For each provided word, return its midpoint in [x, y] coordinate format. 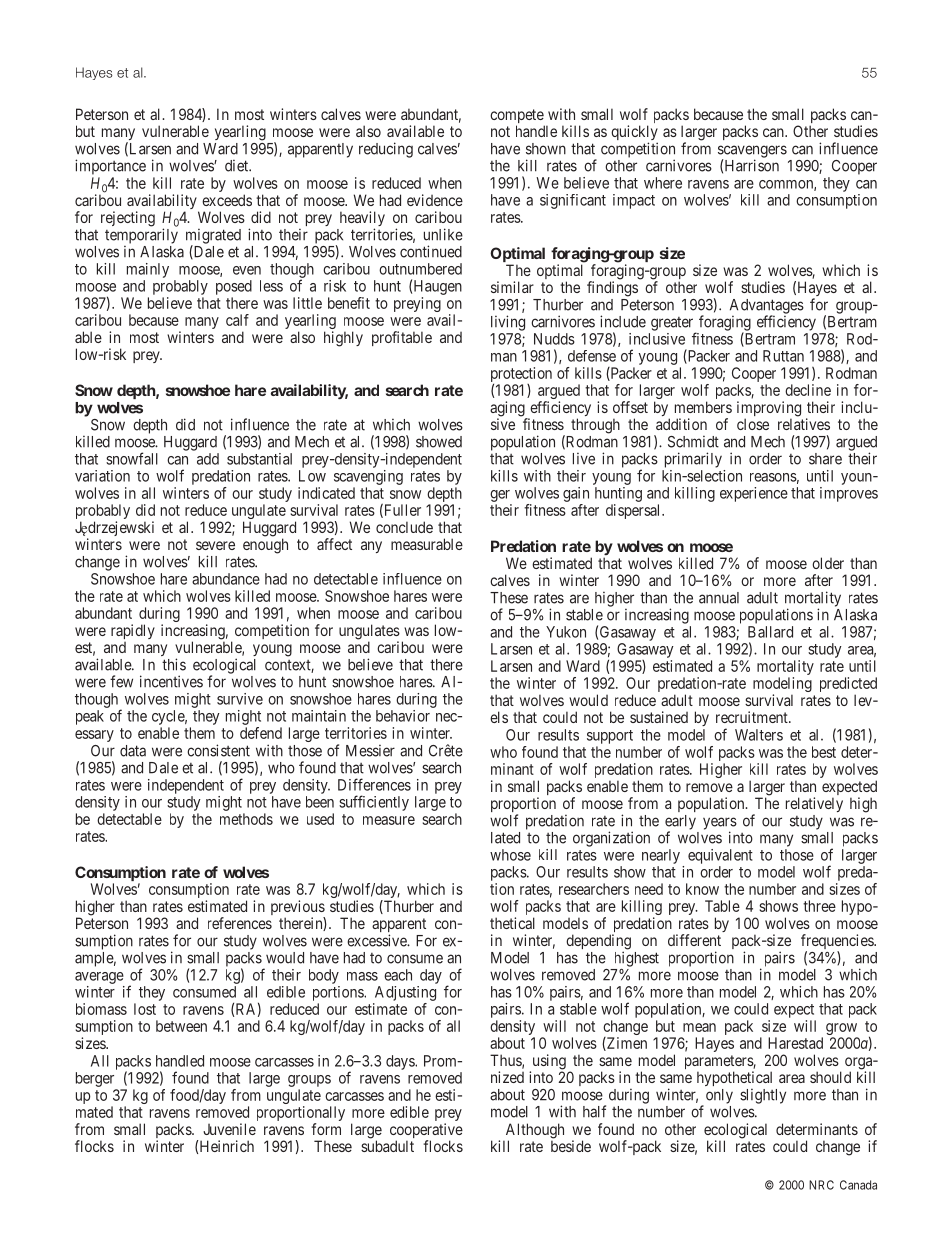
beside [571, 1146]
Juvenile [229, 1129]
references [240, 923]
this [174, 664]
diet [238, 165]
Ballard [770, 632]
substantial [259, 459]
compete [517, 117]
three [819, 906]
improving [769, 410]
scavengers [752, 152]
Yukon [566, 632]
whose [510, 855]
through [595, 426]
